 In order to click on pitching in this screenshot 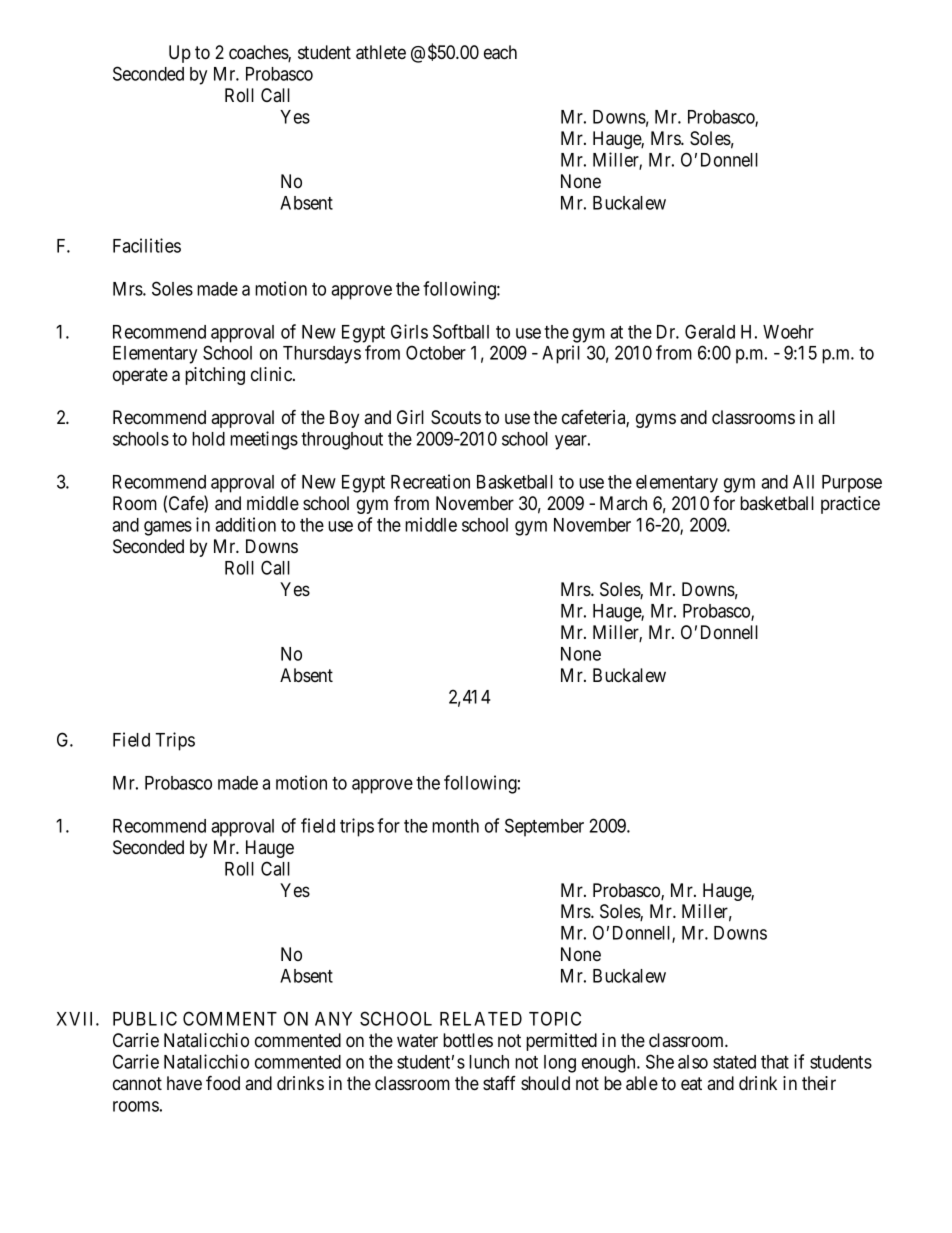, I will do `click(215, 376)`.
